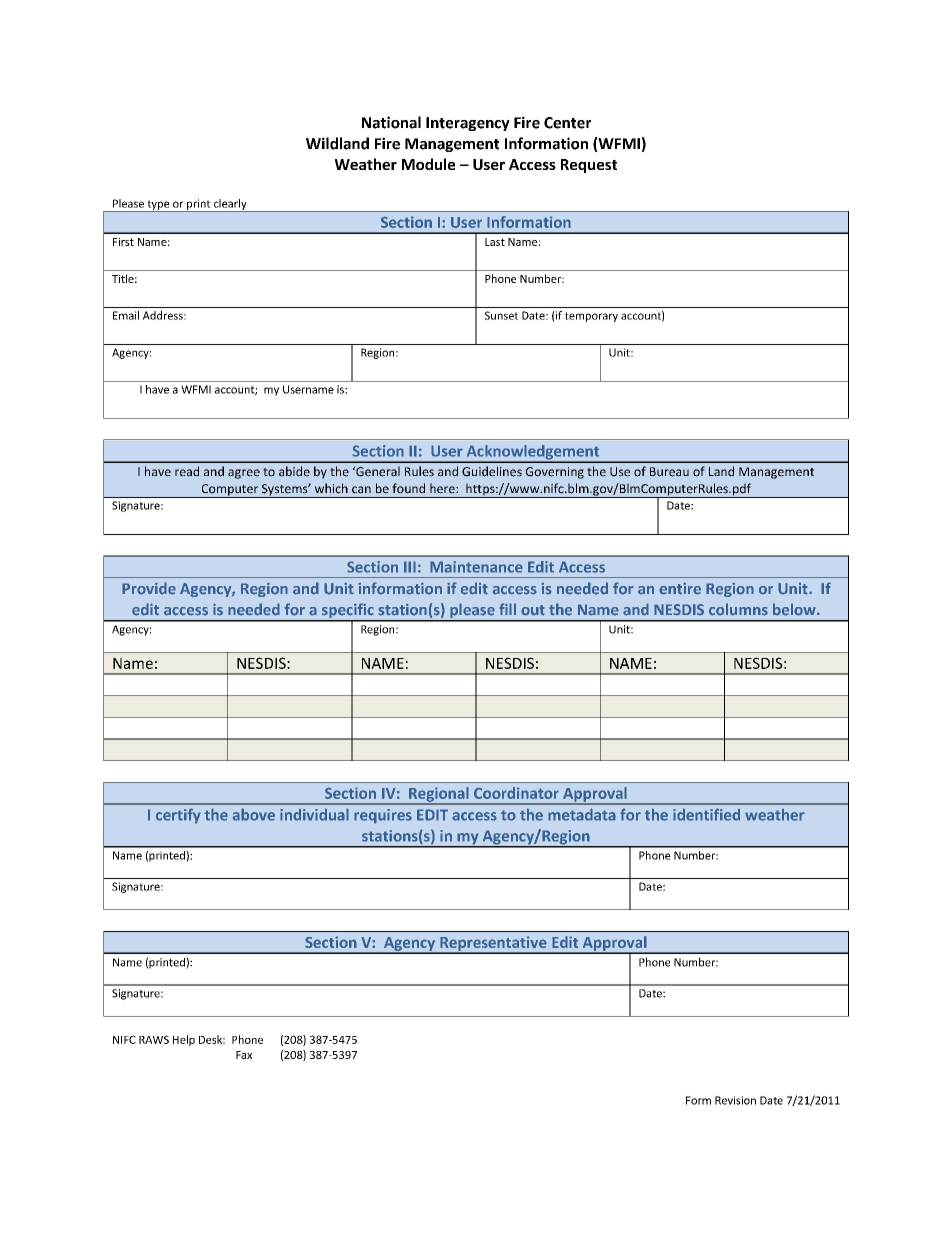 The image size is (952, 1233). Describe the element at coordinates (428, 164) in the document. I see `Module` at that location.
